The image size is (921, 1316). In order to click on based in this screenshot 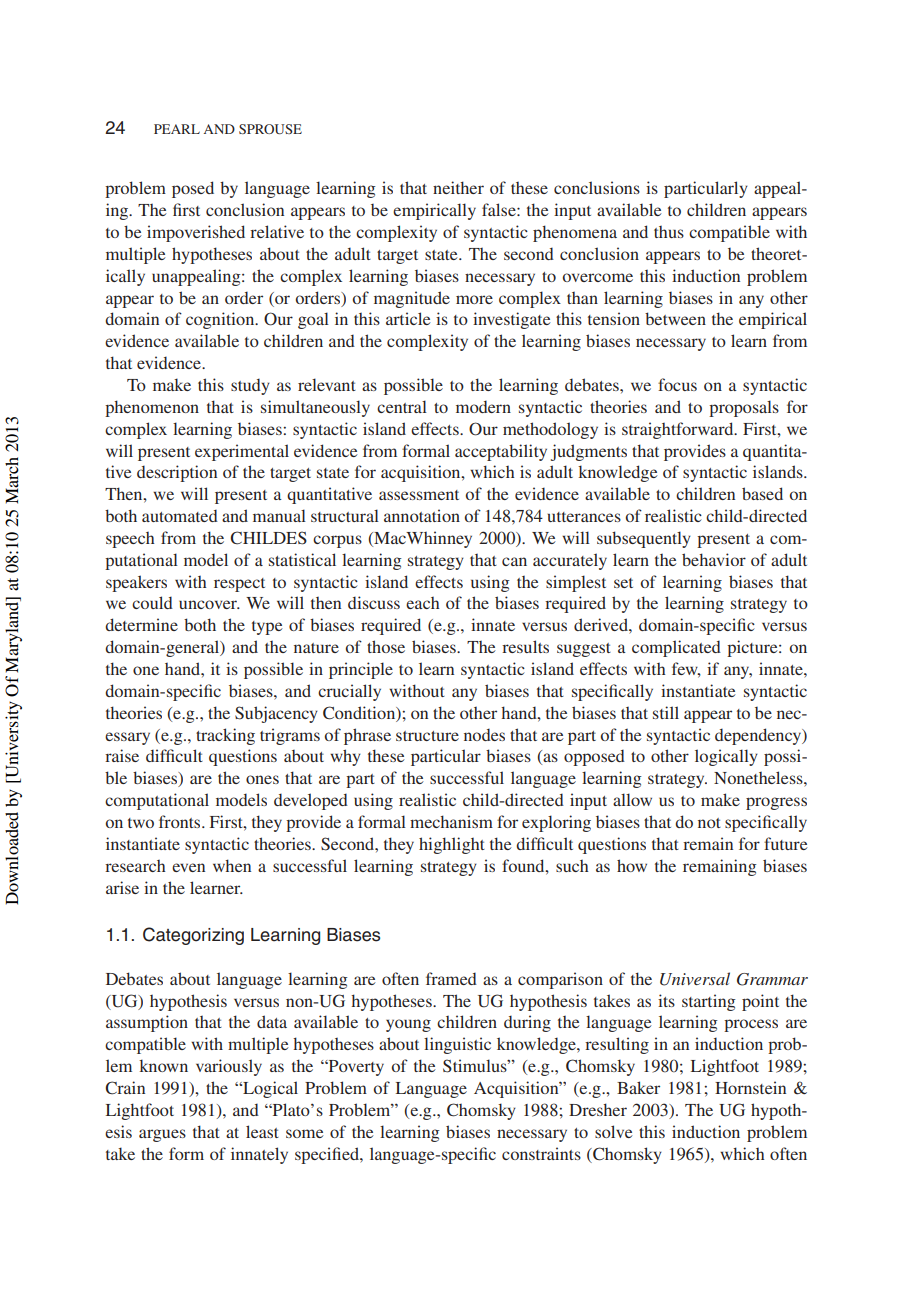, I will do `click(762, 493)`.
